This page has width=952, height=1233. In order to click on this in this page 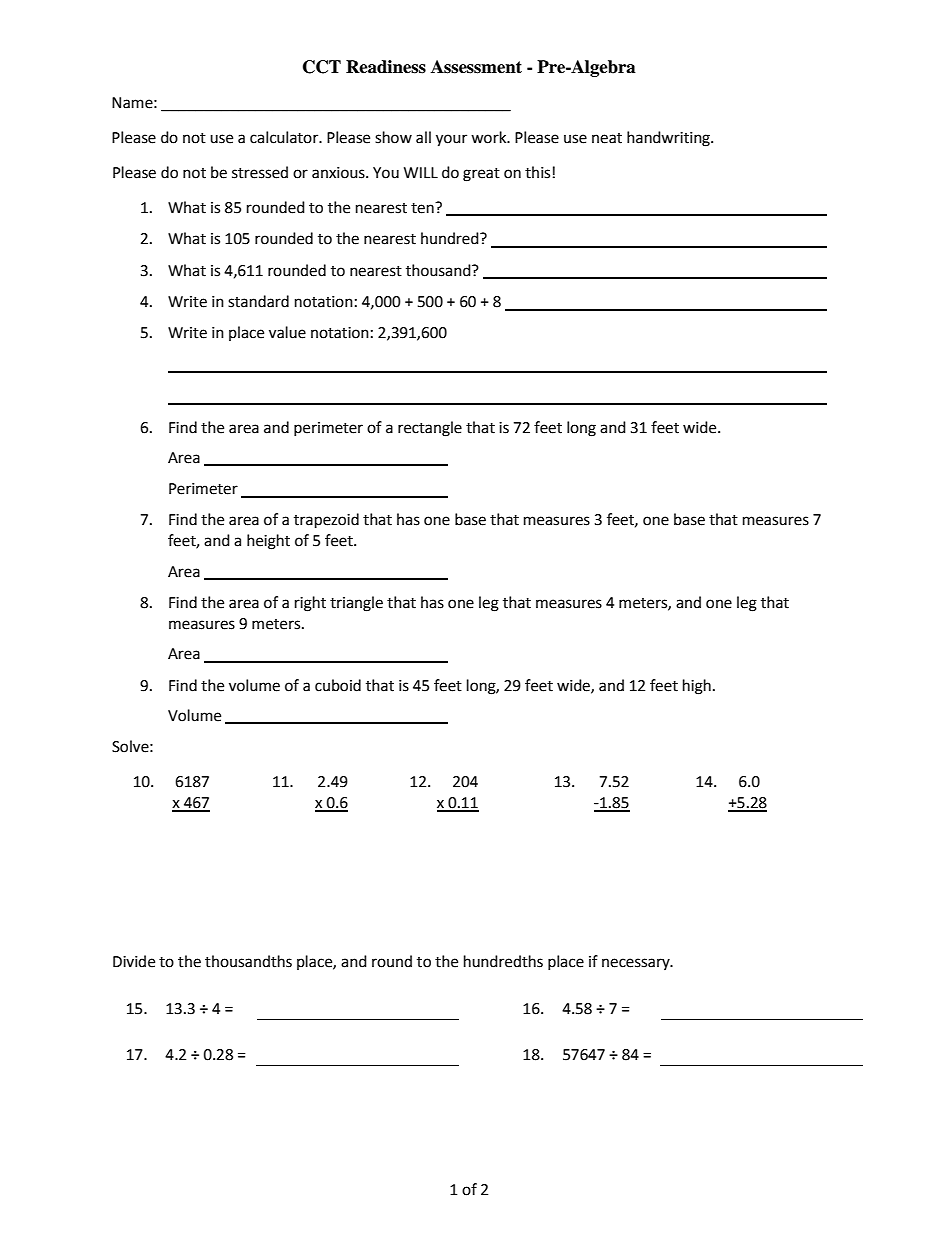, I will do `click(537, 172)`.
